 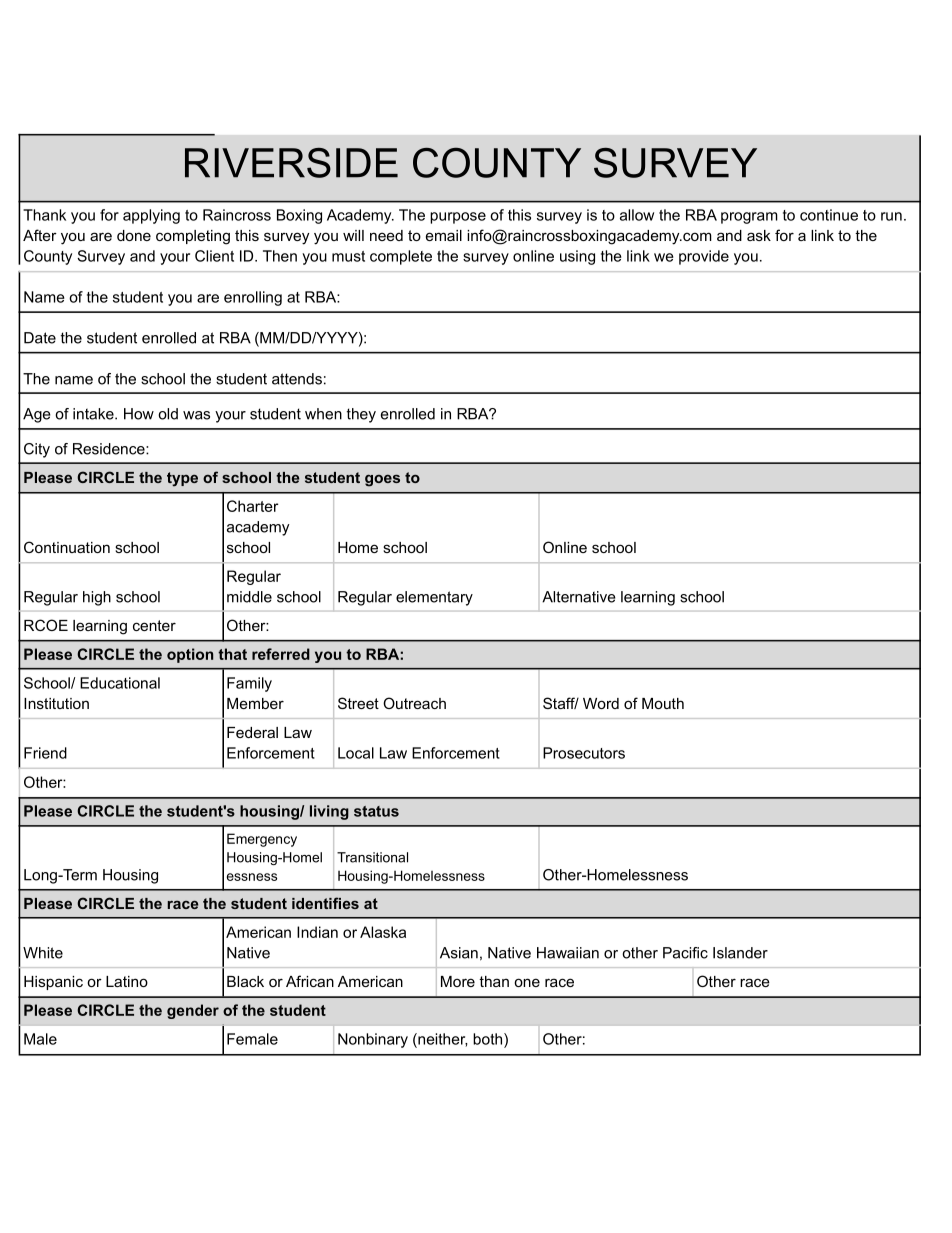 What do you see at coordinates (262, 840) in the document?
I see `Emergency` at bounding box center [262, 840].
